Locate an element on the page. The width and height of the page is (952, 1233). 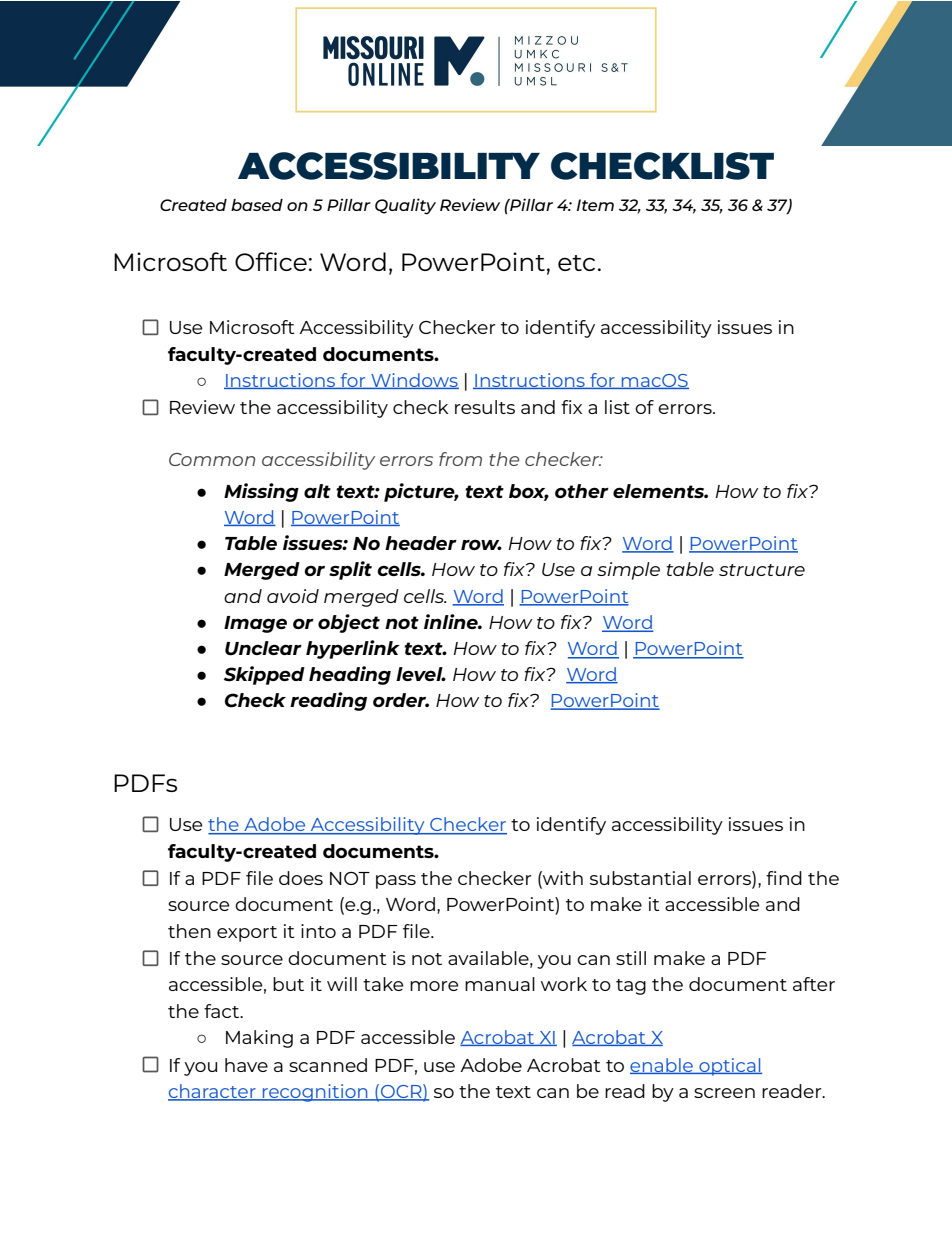
structure is located at coordinates (762, 570).
